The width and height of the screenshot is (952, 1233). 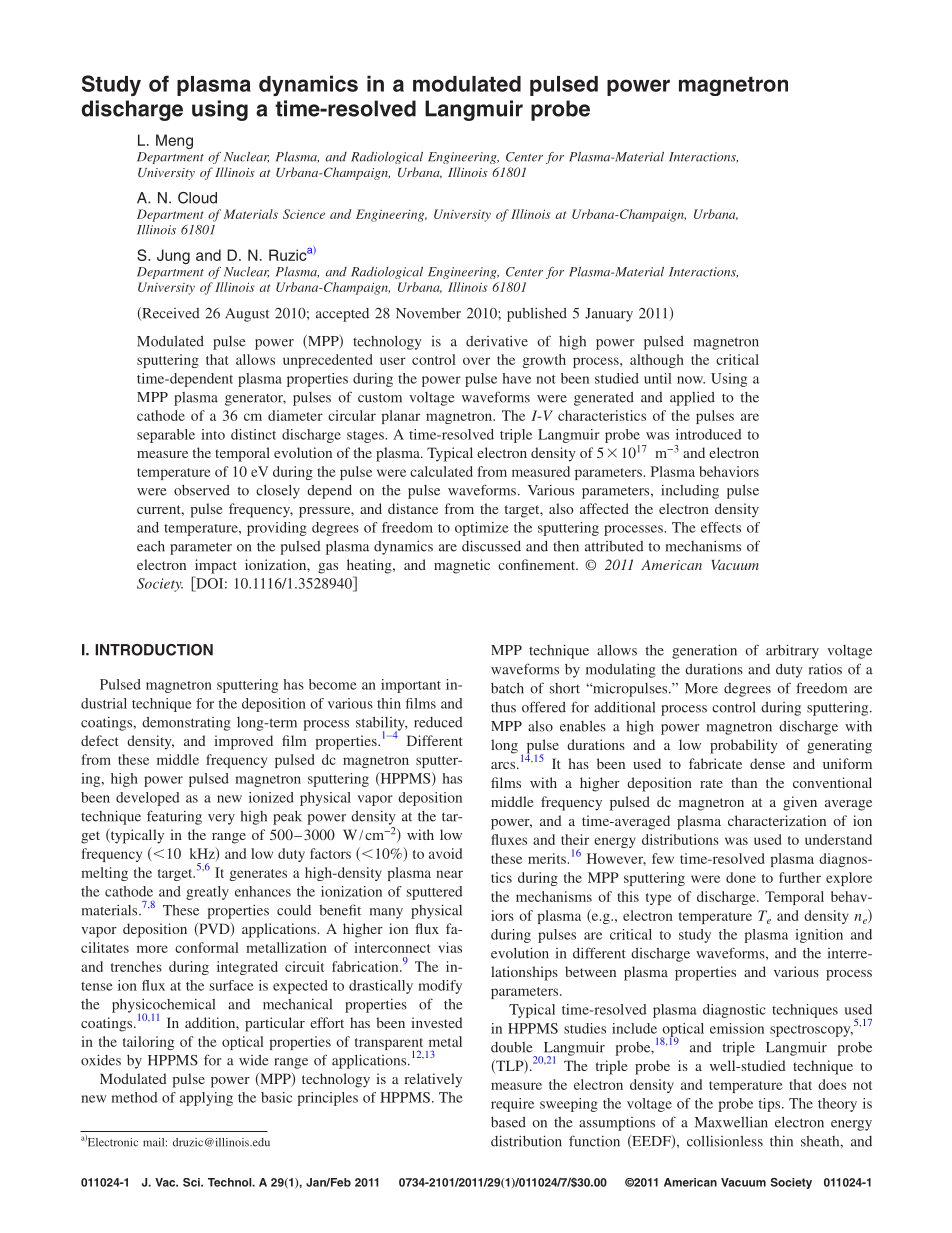 What do you see at coordinates (154, 650) in the screenshot?
I see `INTRODUCTION` at bounding box center [154, 650].
